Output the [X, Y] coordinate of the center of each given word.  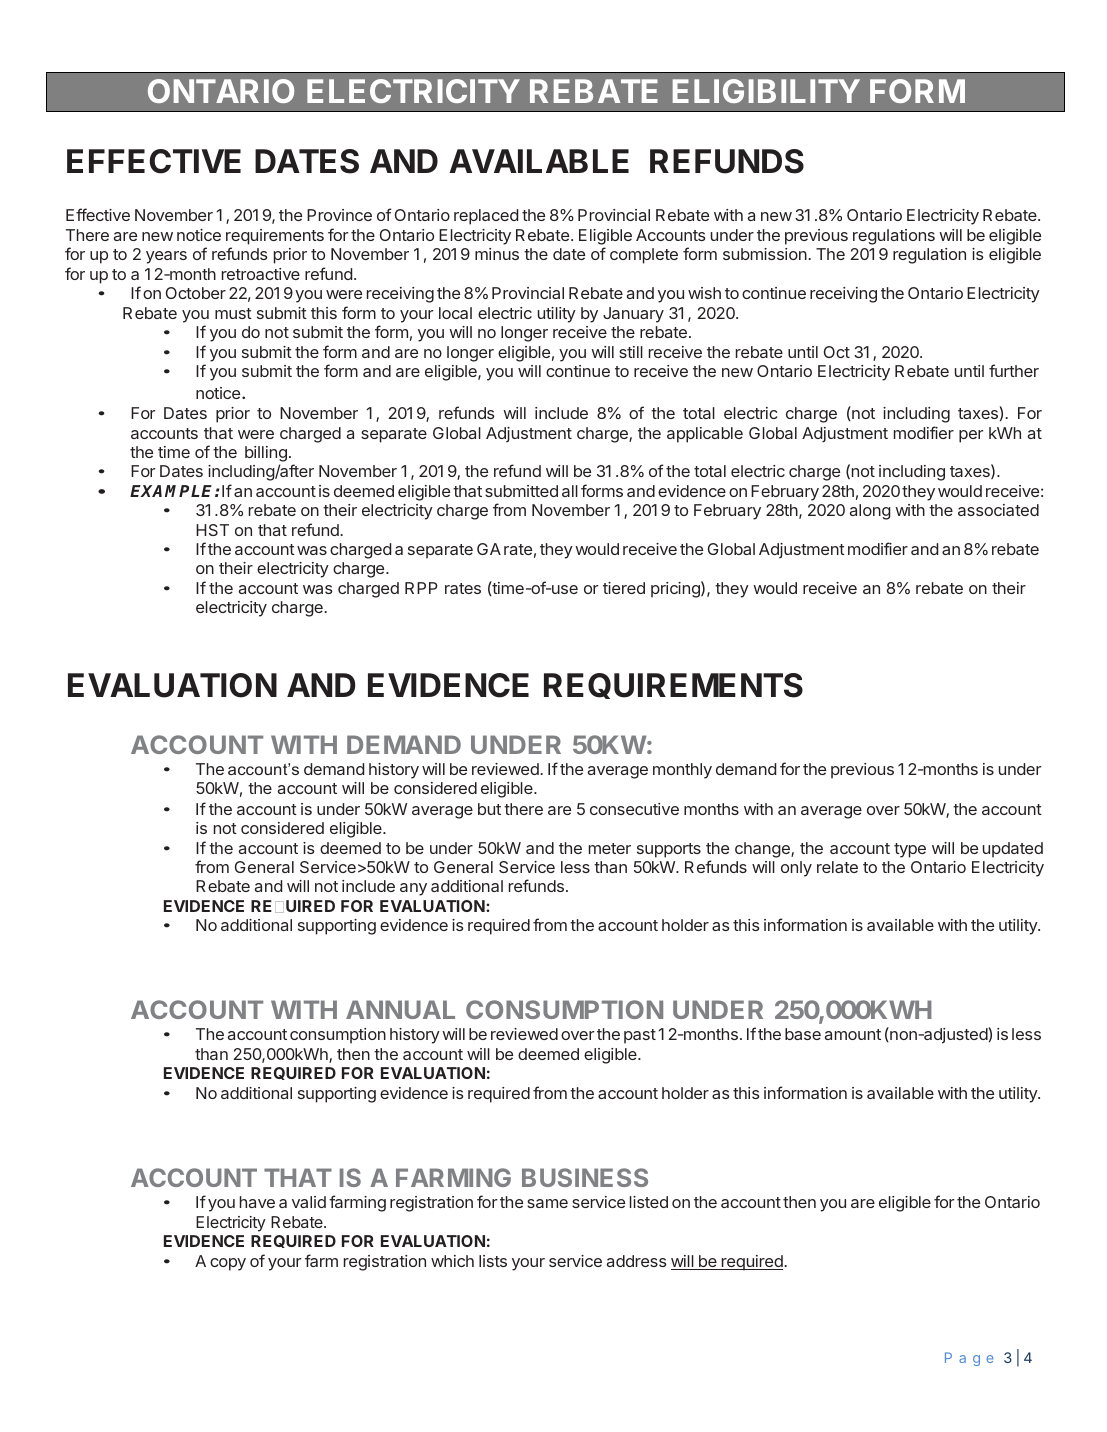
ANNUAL [400, 1009]
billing [266, 455]
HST [212, 530]
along [870, 512]
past [640, 1036]
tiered [624, 588]
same [547, 1203]
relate [837, 867]
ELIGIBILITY [766, 91]
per [971, 436]
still [631, 352]
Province [339, 215]
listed [649, 1202]
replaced [486, 217]
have [257, 1202]
